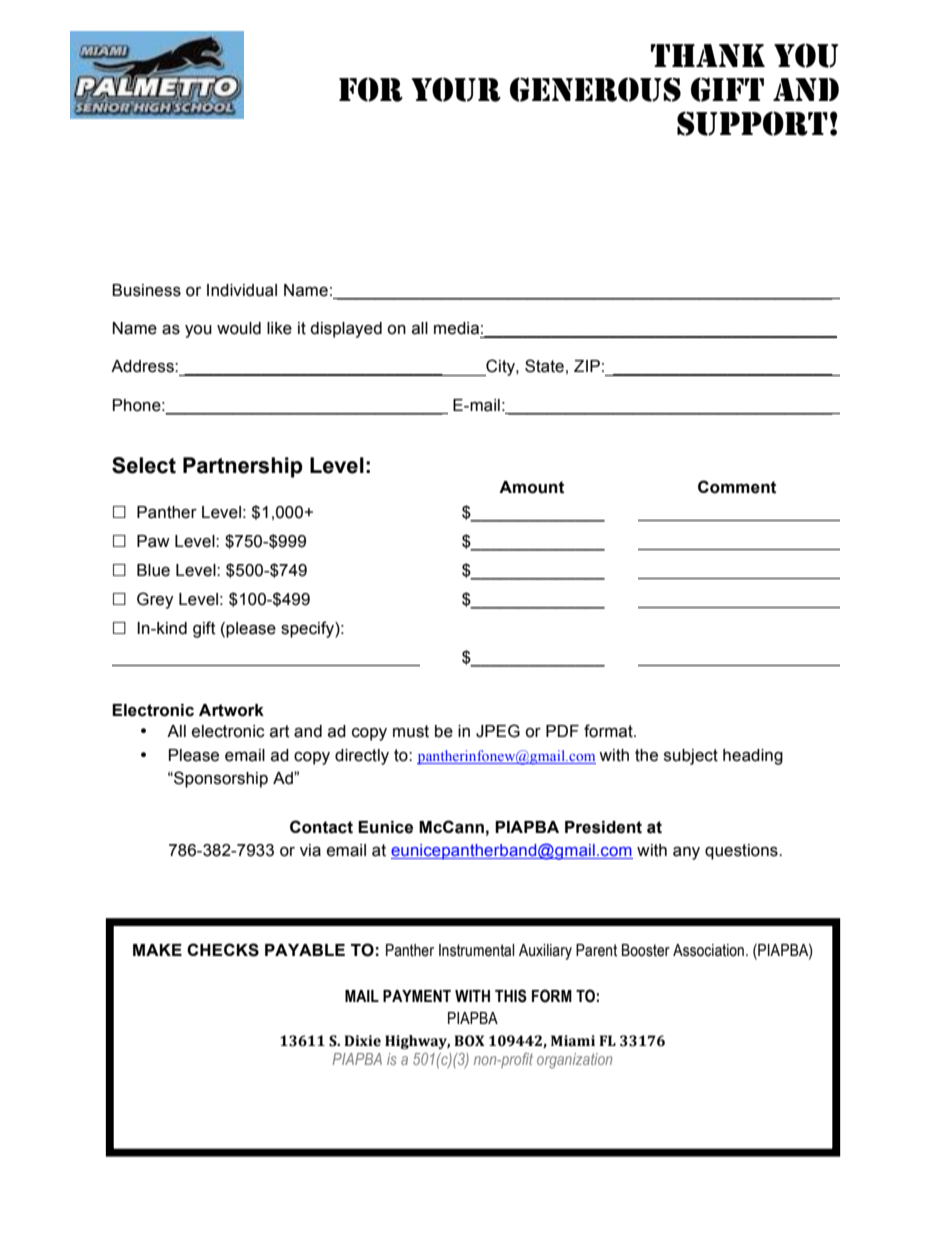 The height and width of the page is (1233, 952). I want to click on PAYMENT, so click(417, 996).
